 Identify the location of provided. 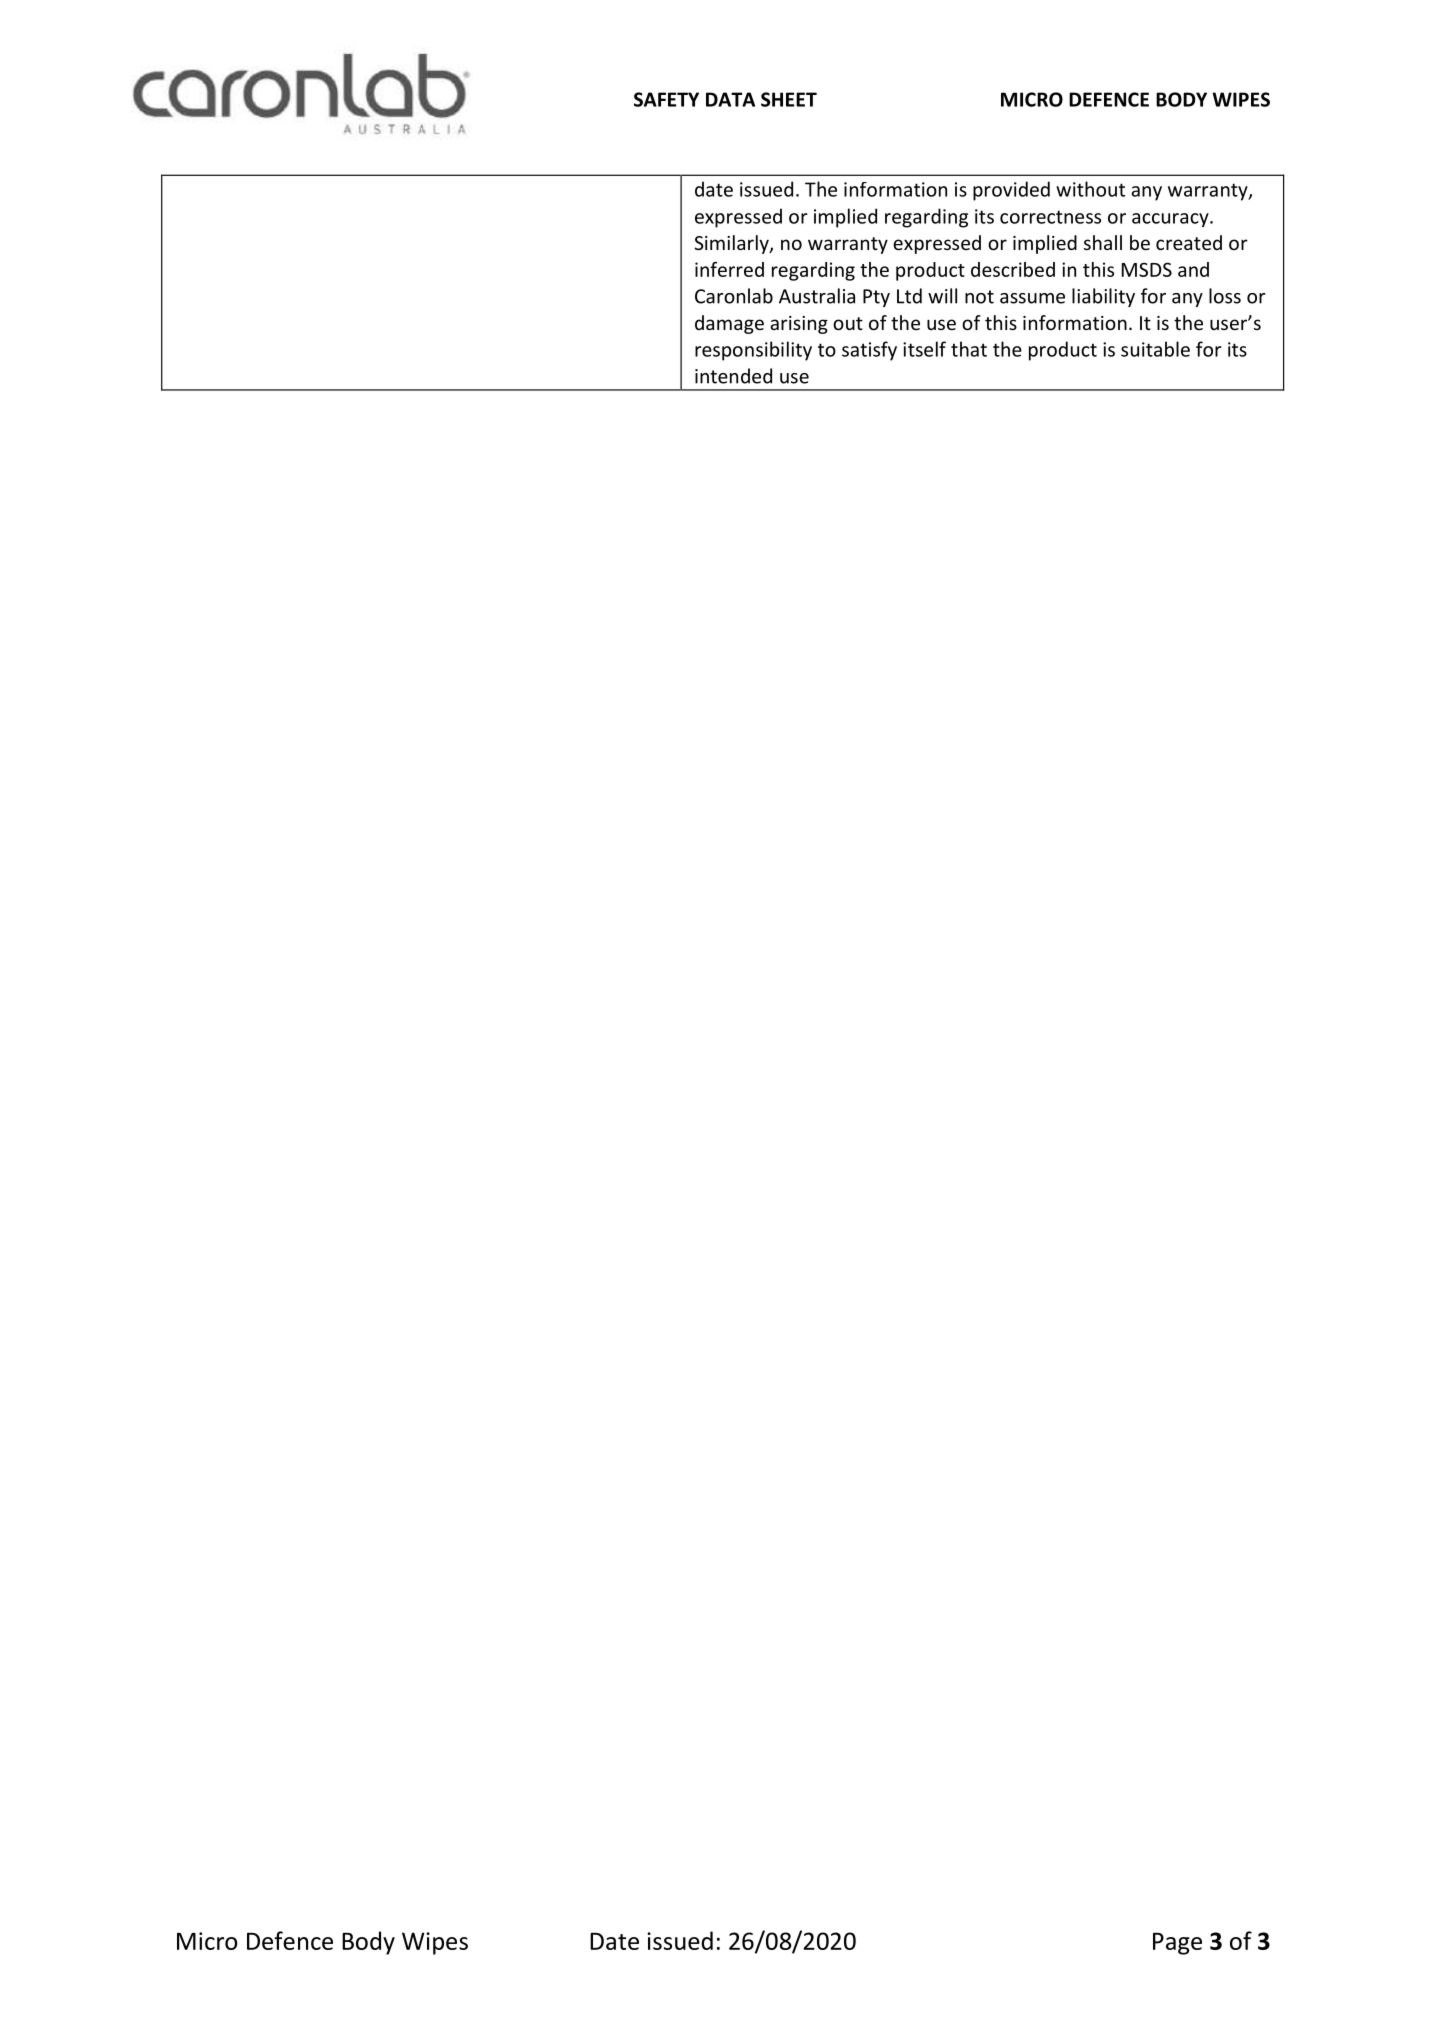
(1011, 191).
